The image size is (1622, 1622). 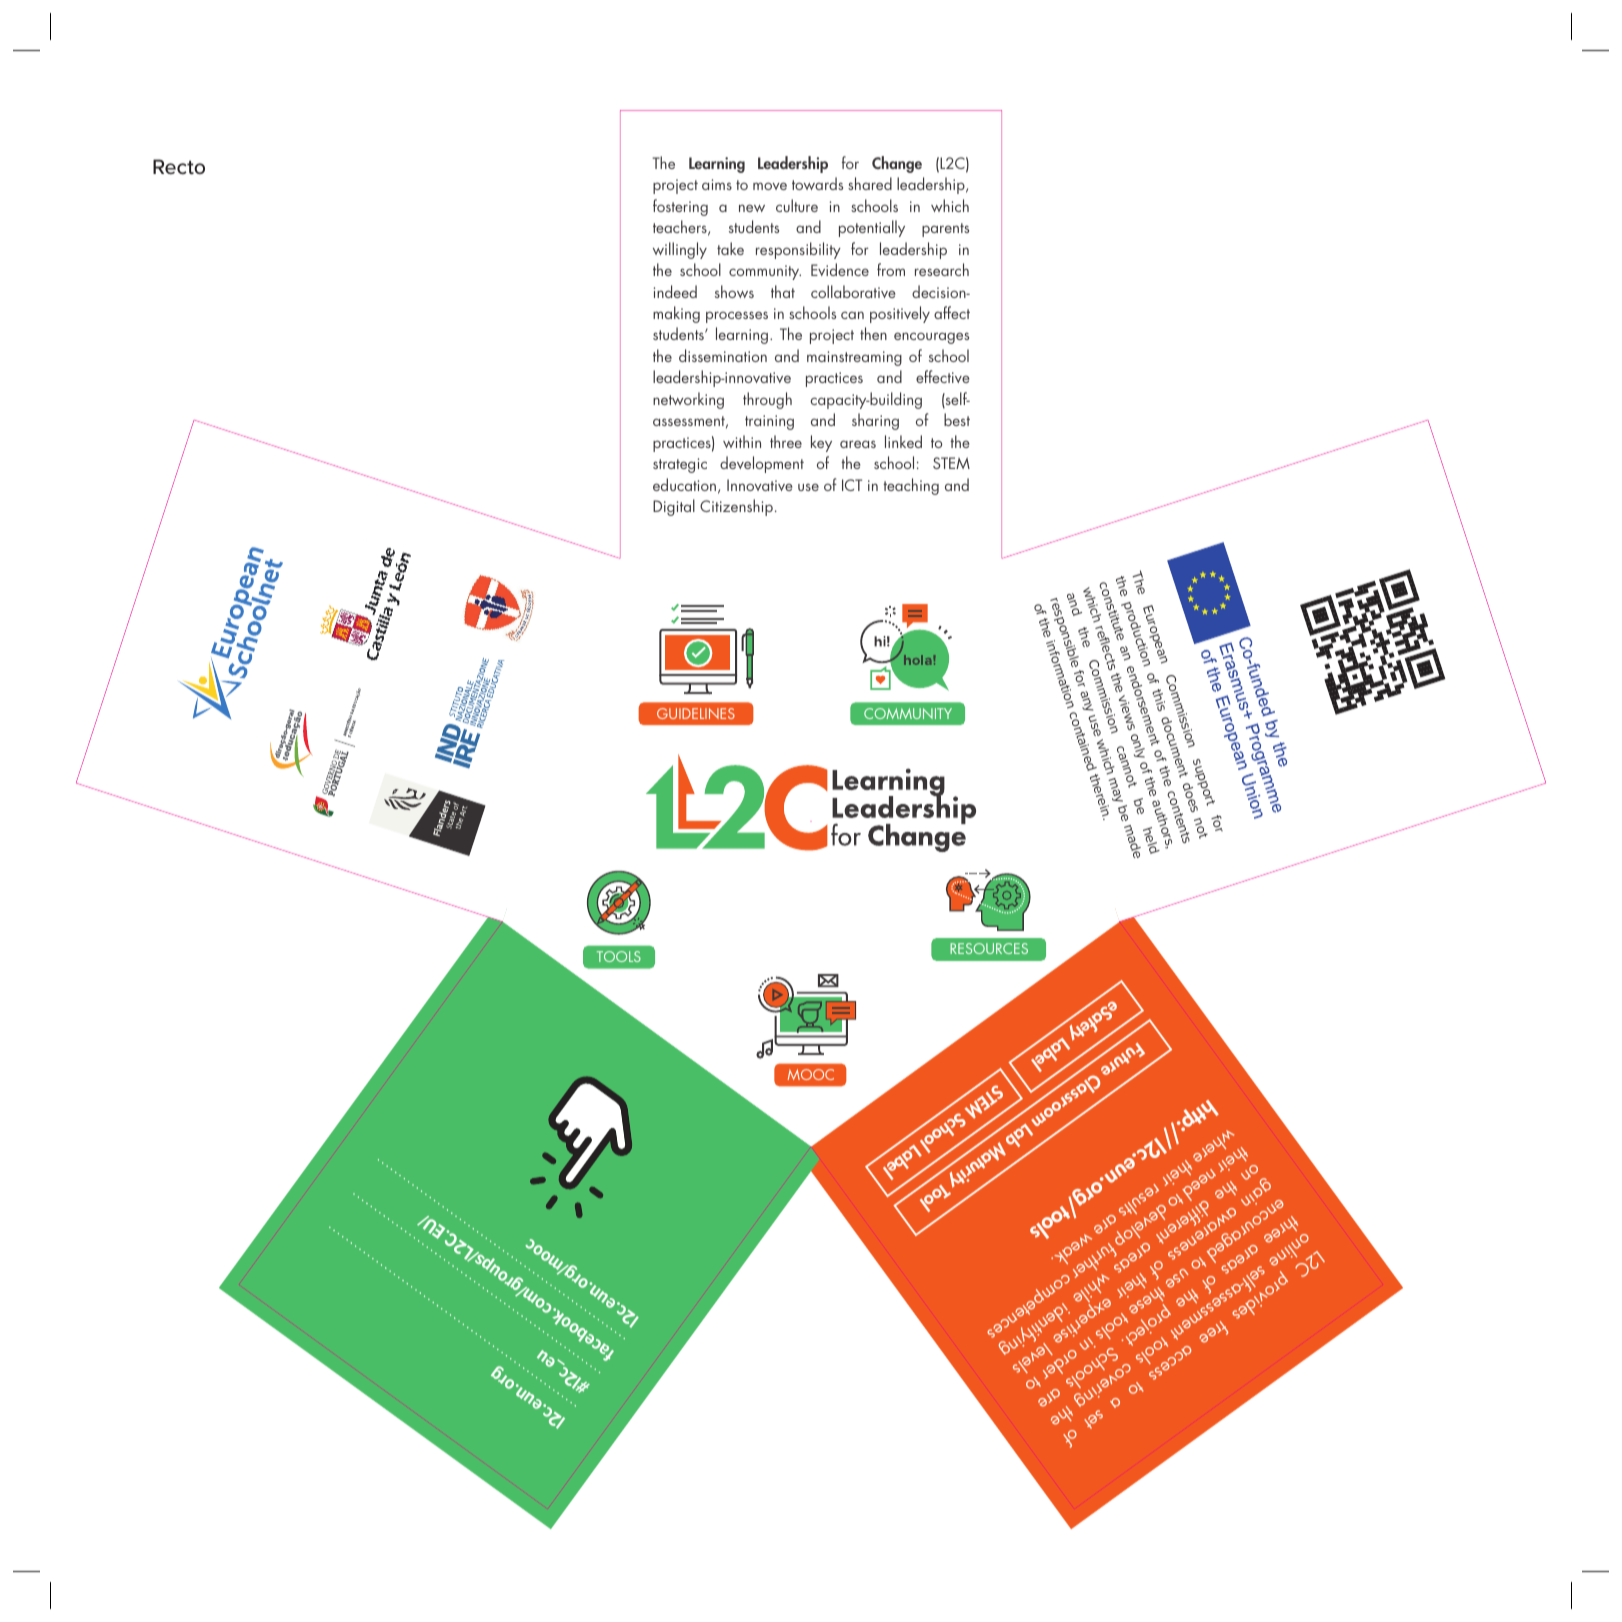 I want to click on Recto, so click(x=179, y=166).
